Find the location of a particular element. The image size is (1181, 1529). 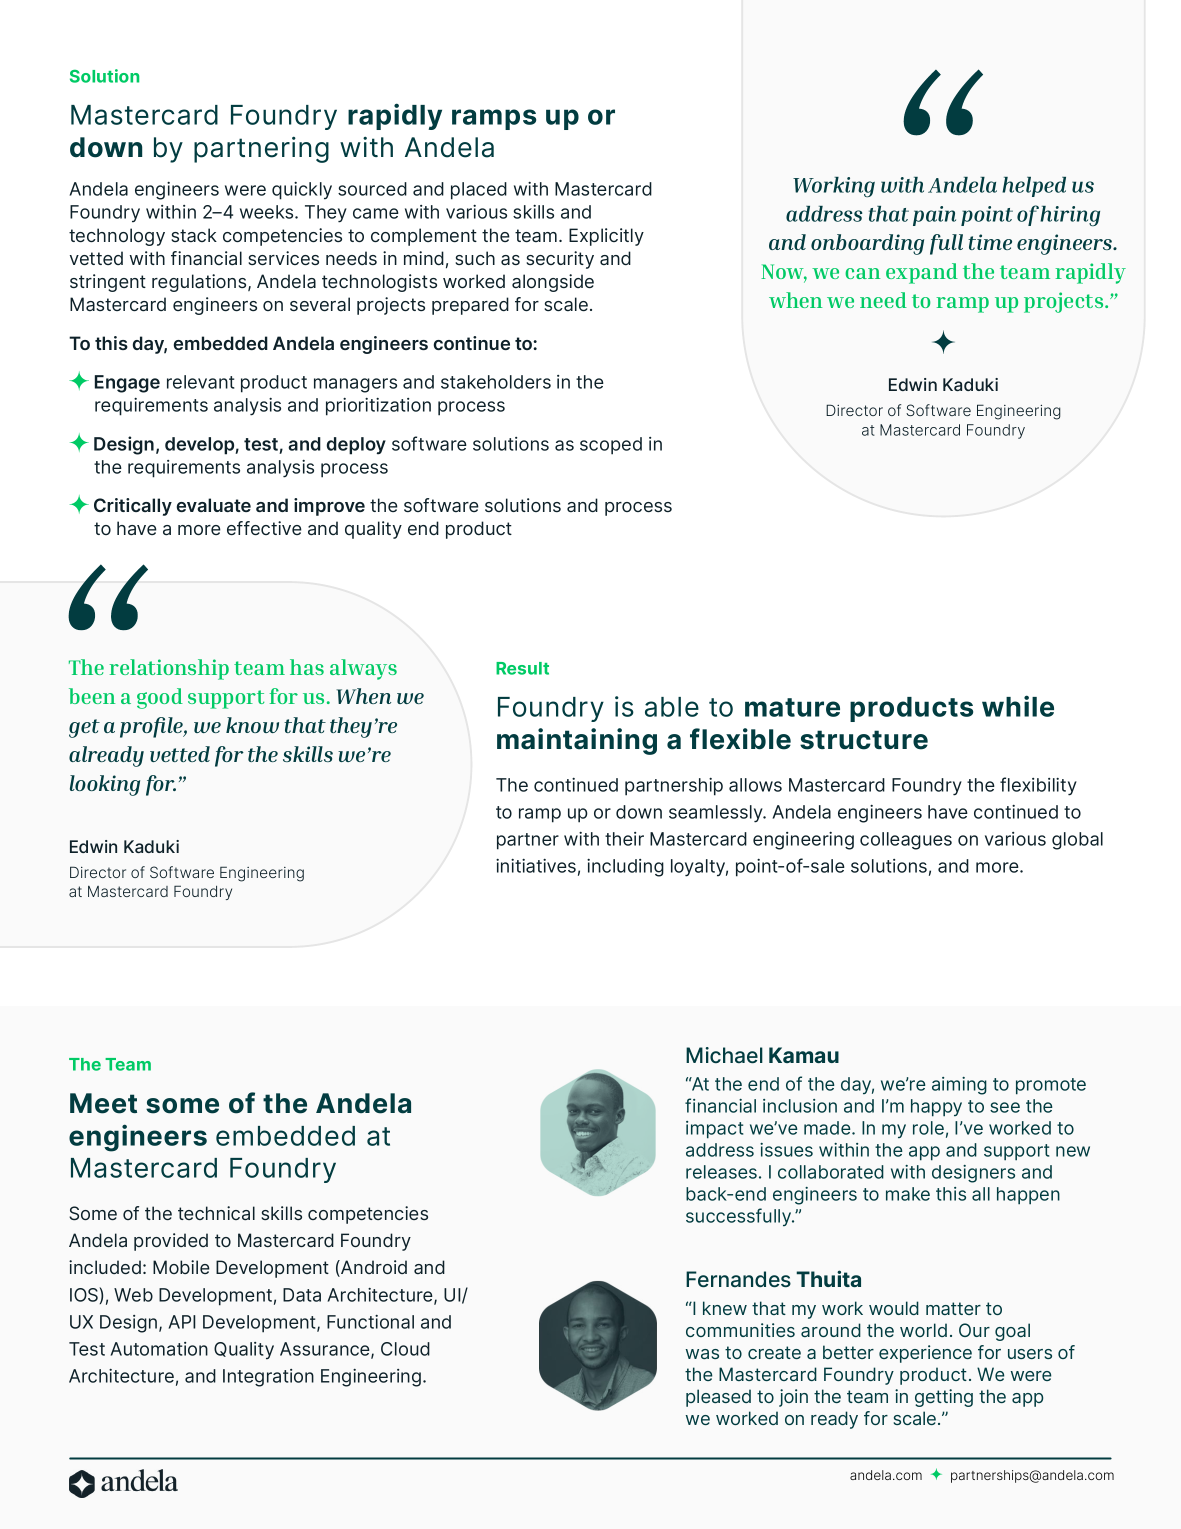

flexibility is located at coordinates (1038, 786).
